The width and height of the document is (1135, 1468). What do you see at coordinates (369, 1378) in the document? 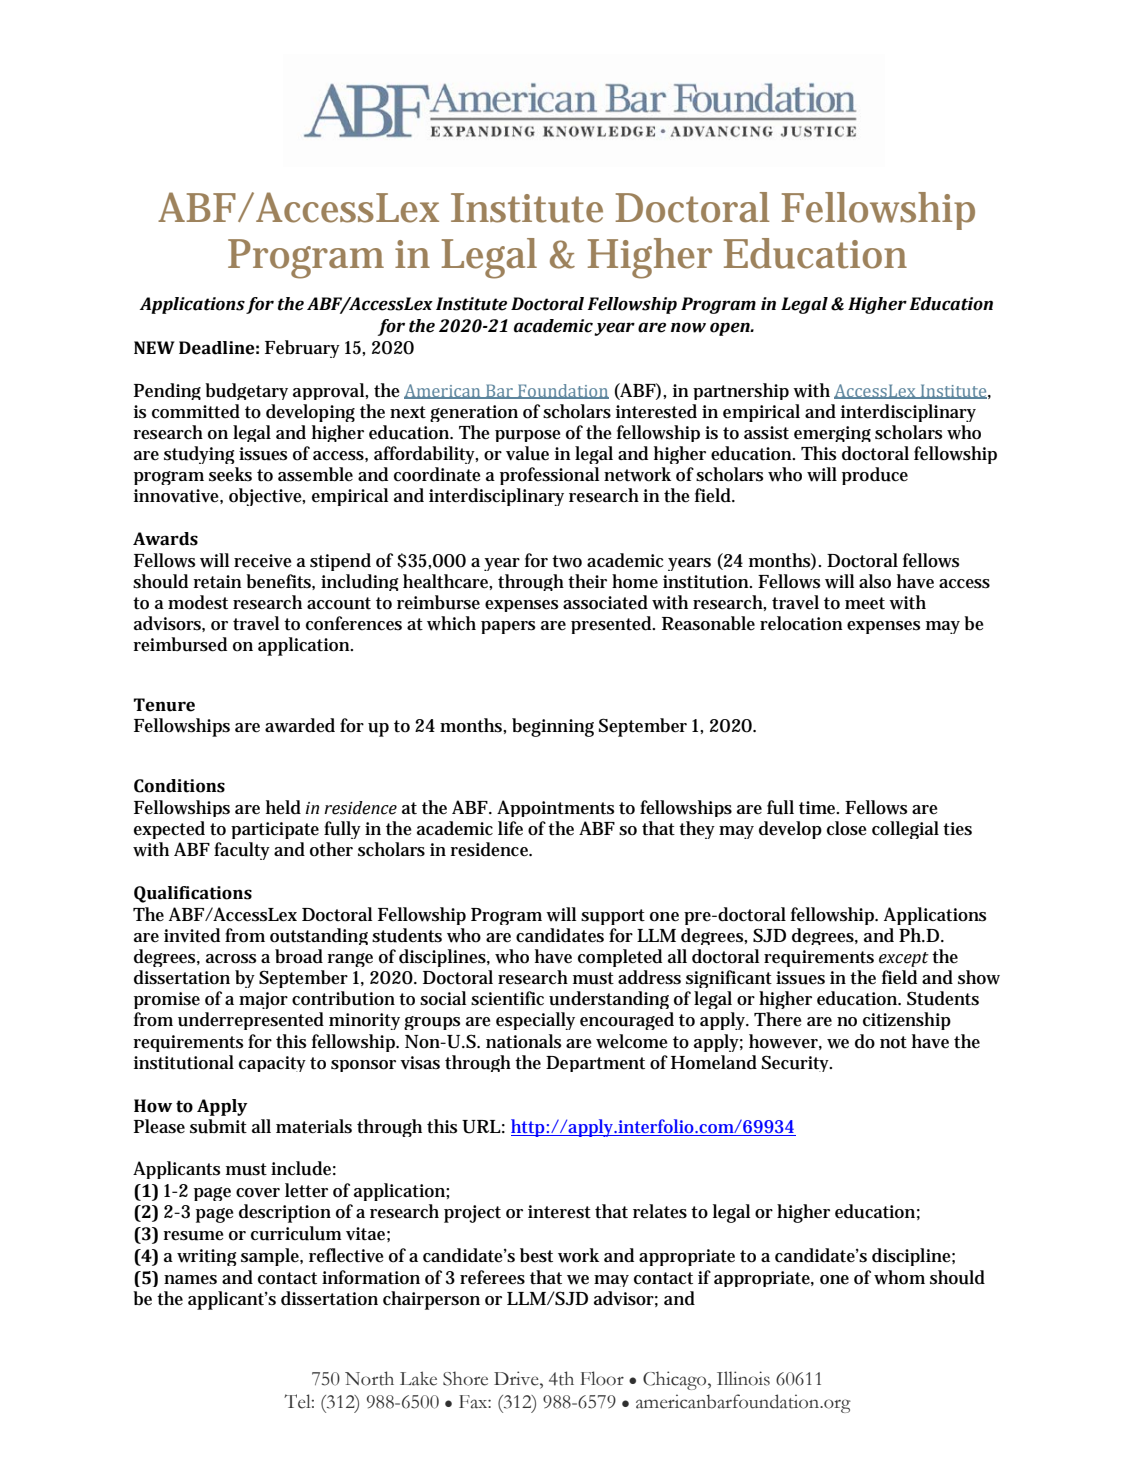
I see `North` at bounding box center [369, 1378].
